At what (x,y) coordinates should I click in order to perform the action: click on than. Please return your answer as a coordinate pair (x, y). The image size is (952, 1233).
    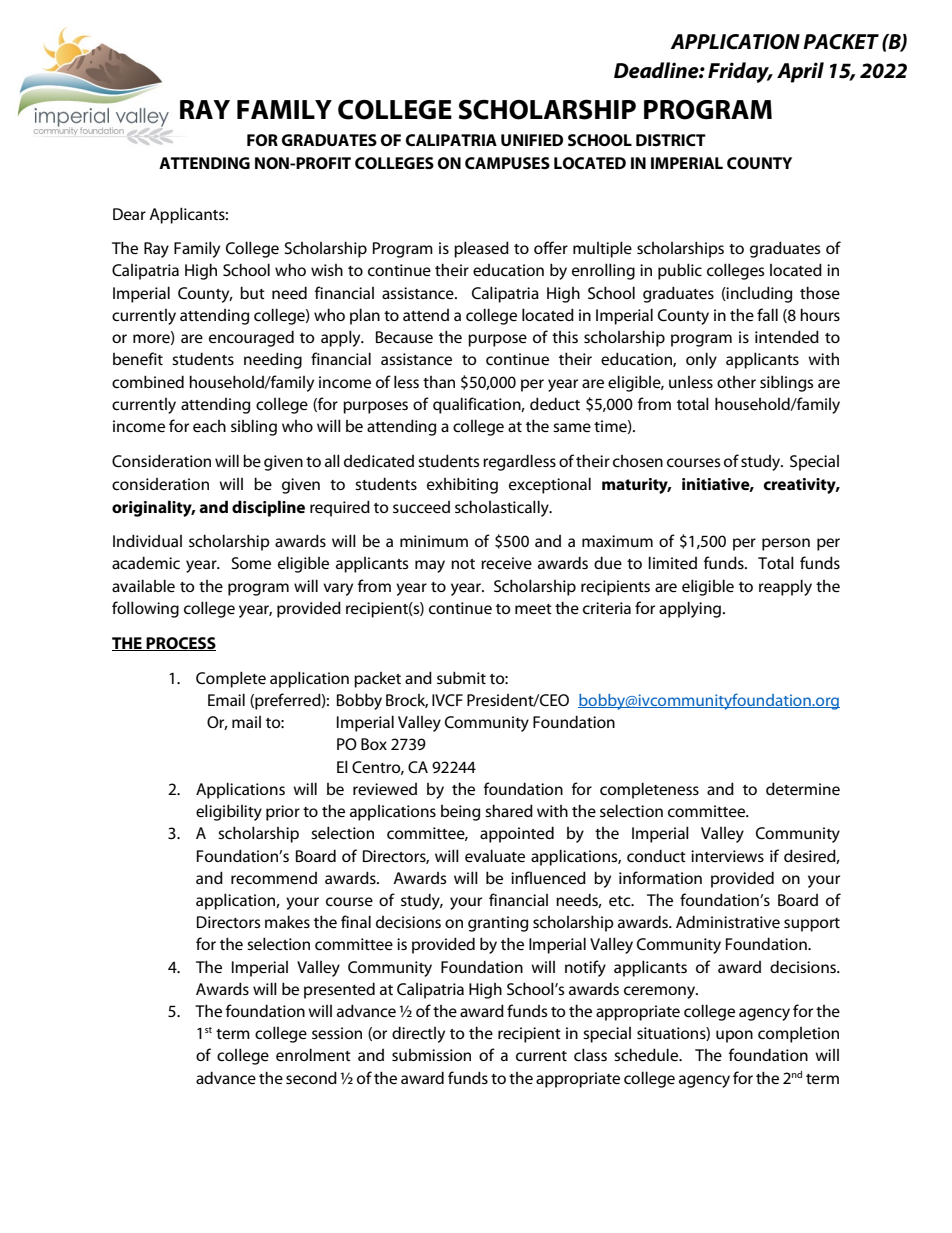
    Looking at the image, I should click on (439, 382).
